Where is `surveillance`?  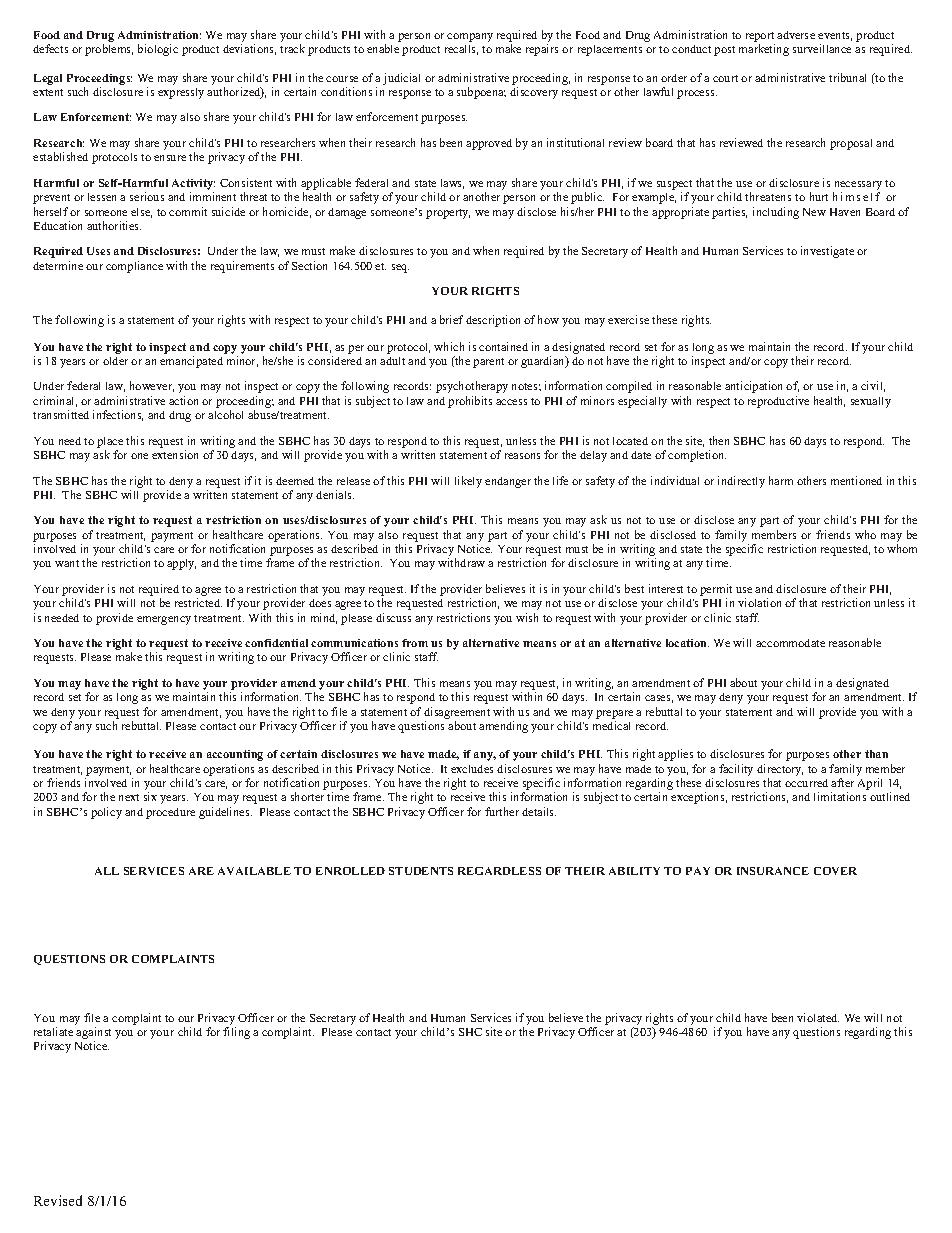
surveillance is located at coordinates (822, 48).
